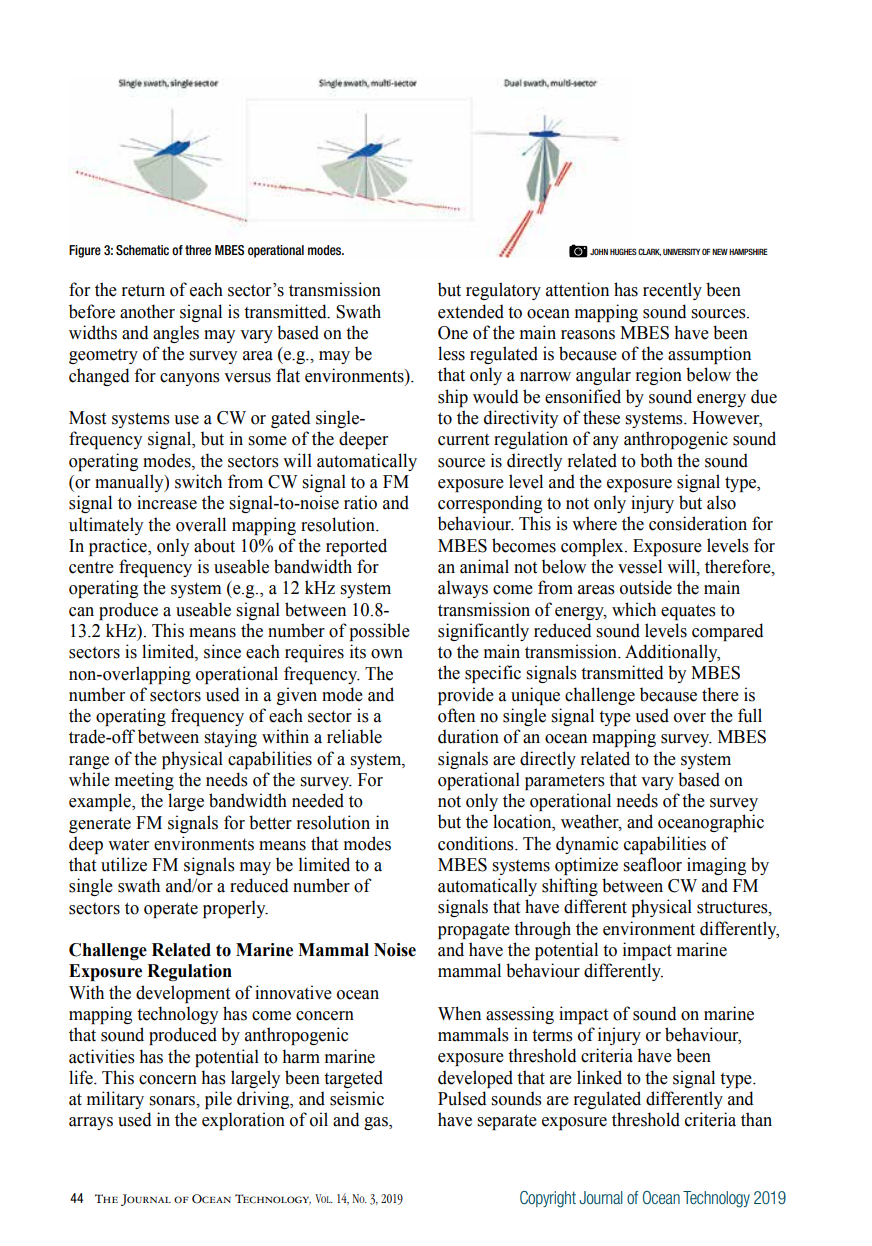 Image resolution: width=872 pixels, height=1246 pixels. I want to click on always, so click(463, 589).
